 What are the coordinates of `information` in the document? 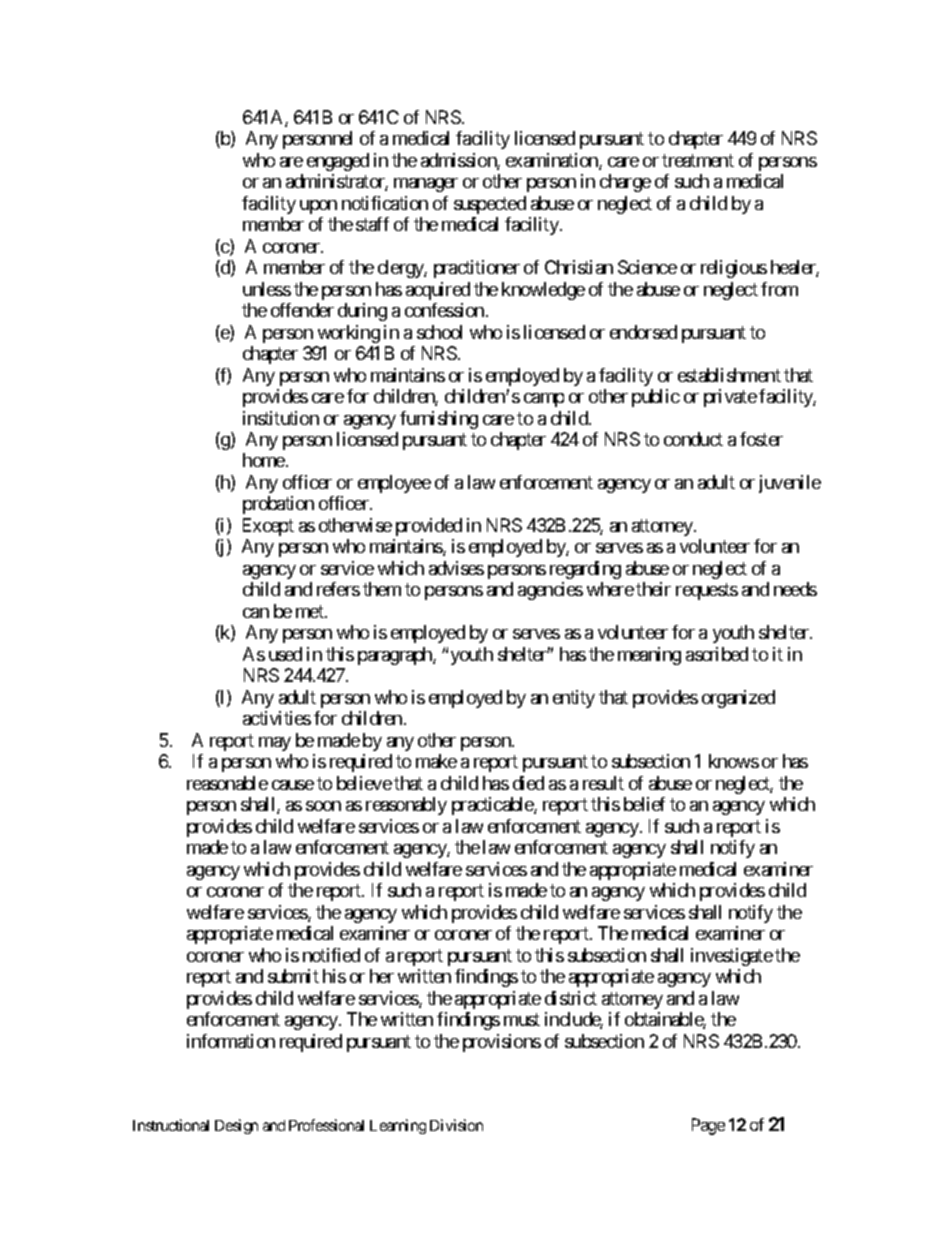 It's located at (231, 1041).
